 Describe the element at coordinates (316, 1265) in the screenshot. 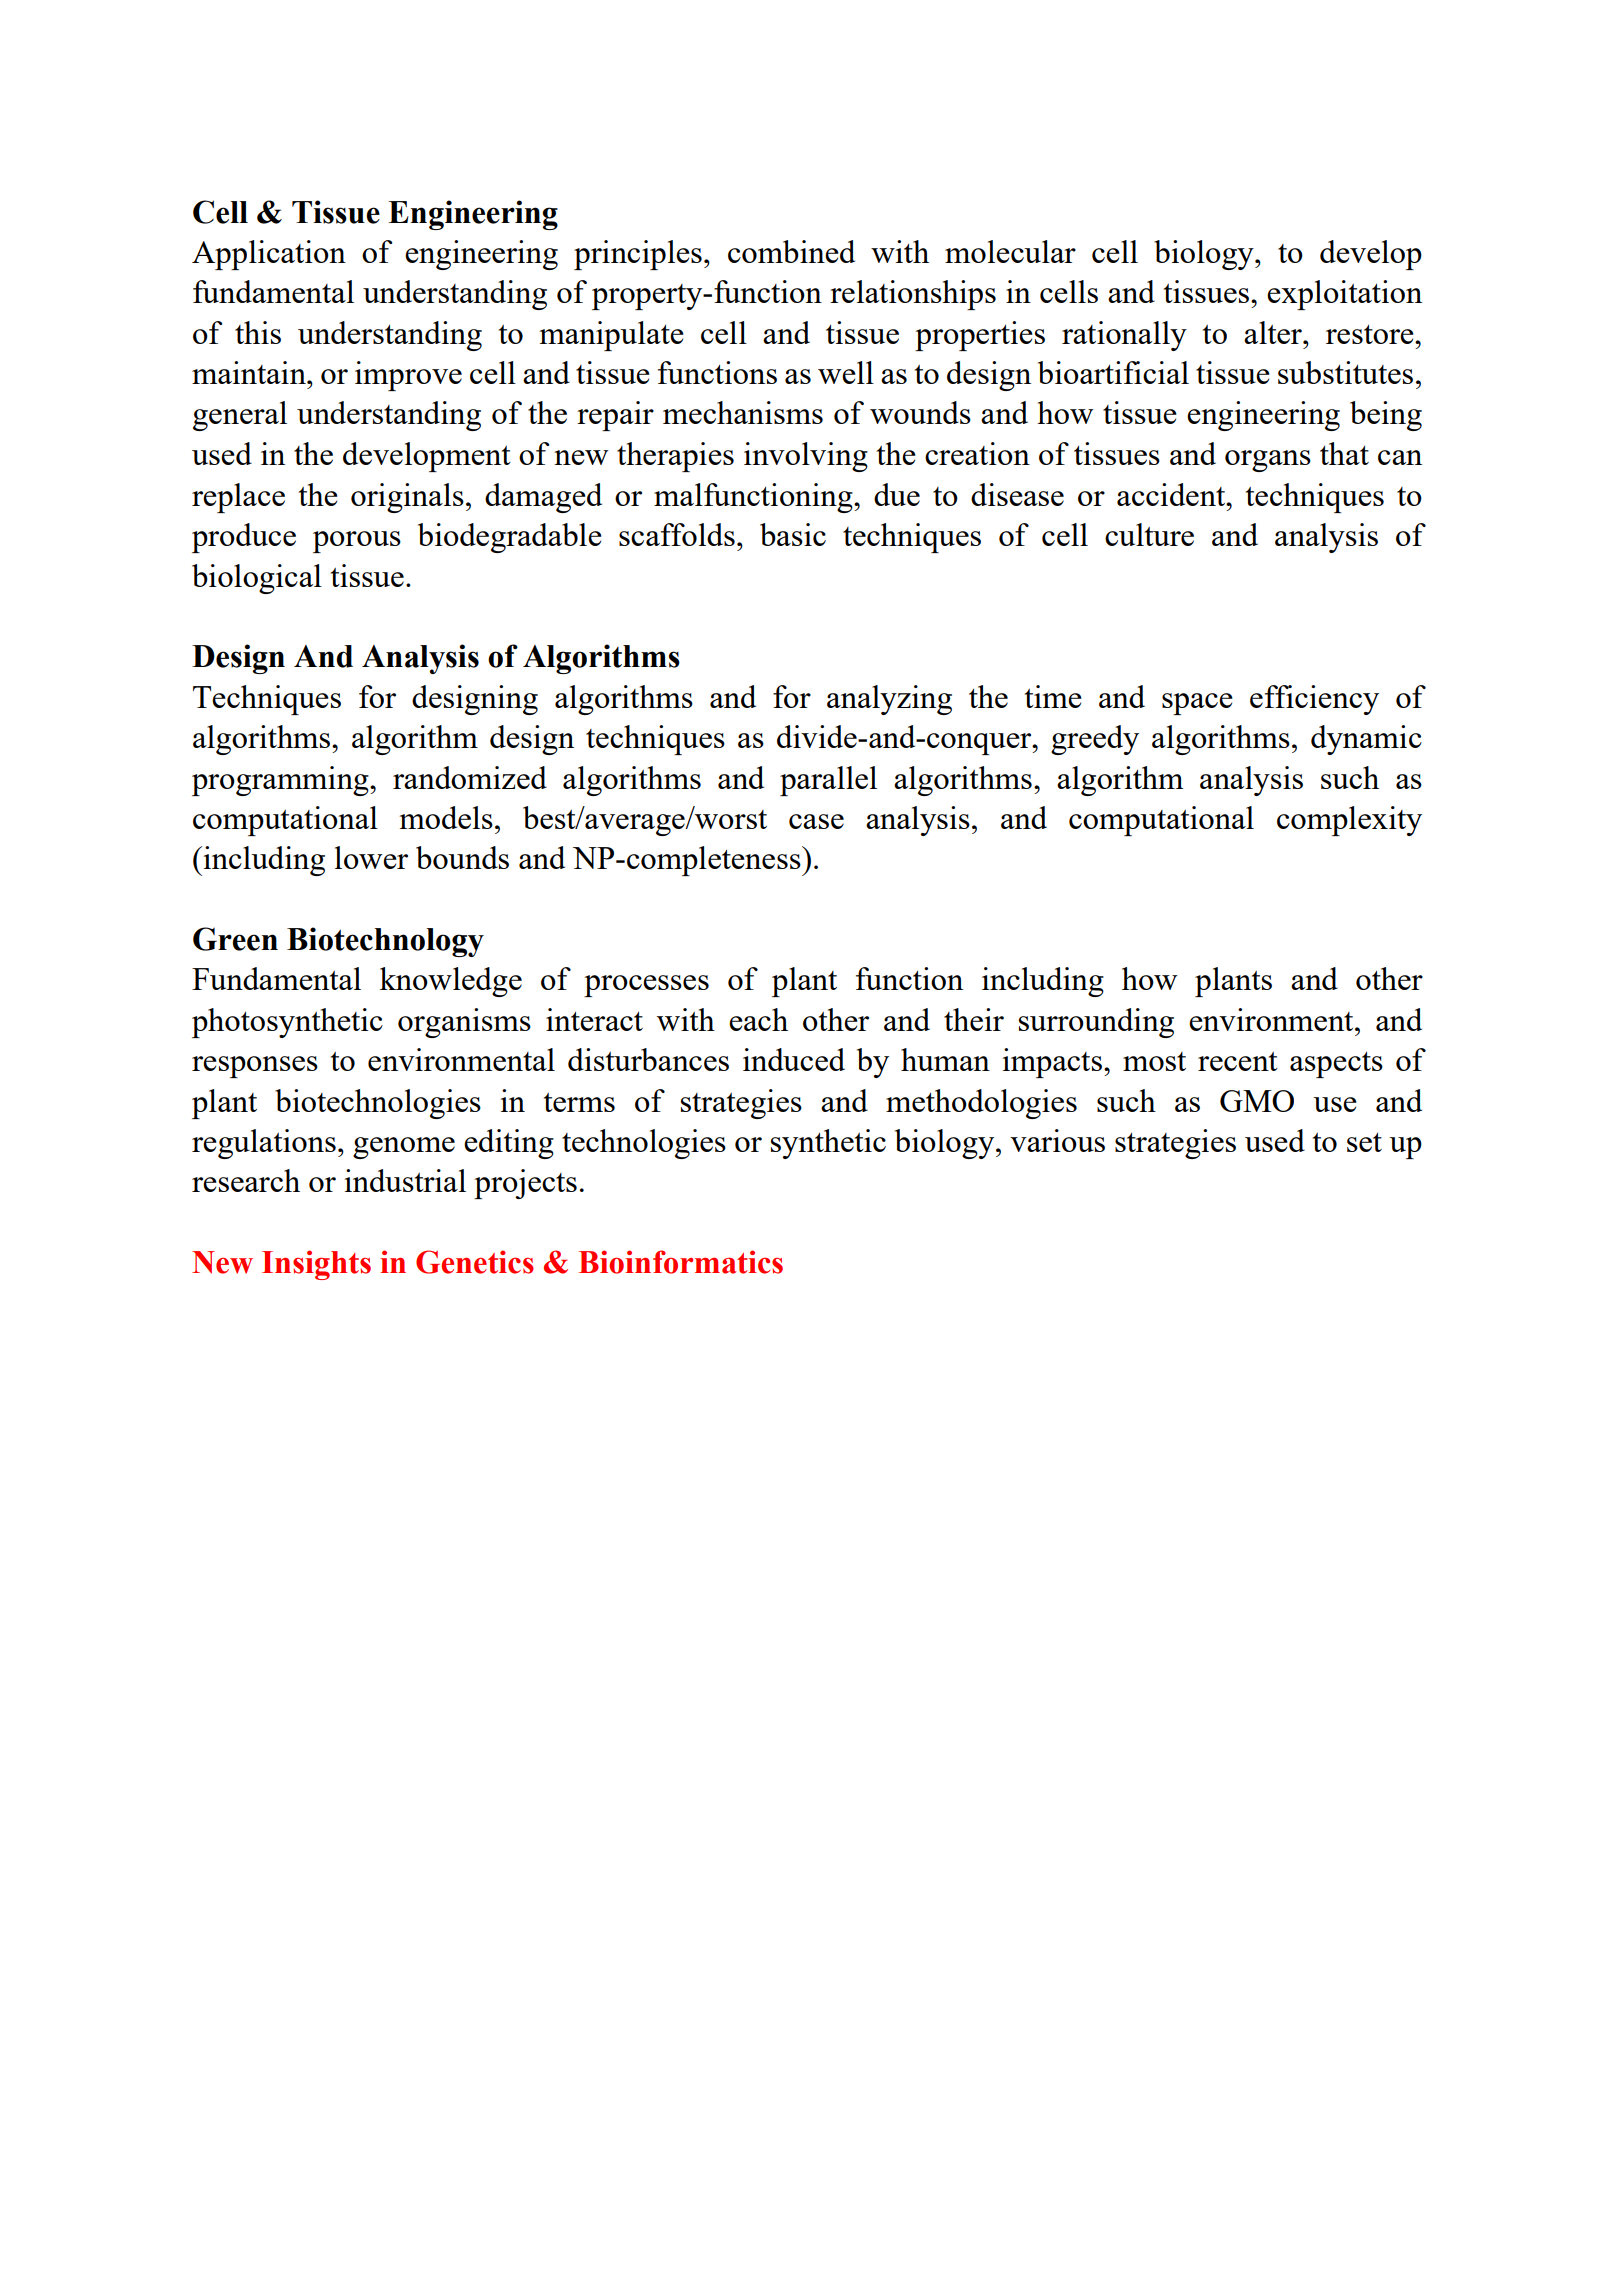

I see `Insights` at that location.
